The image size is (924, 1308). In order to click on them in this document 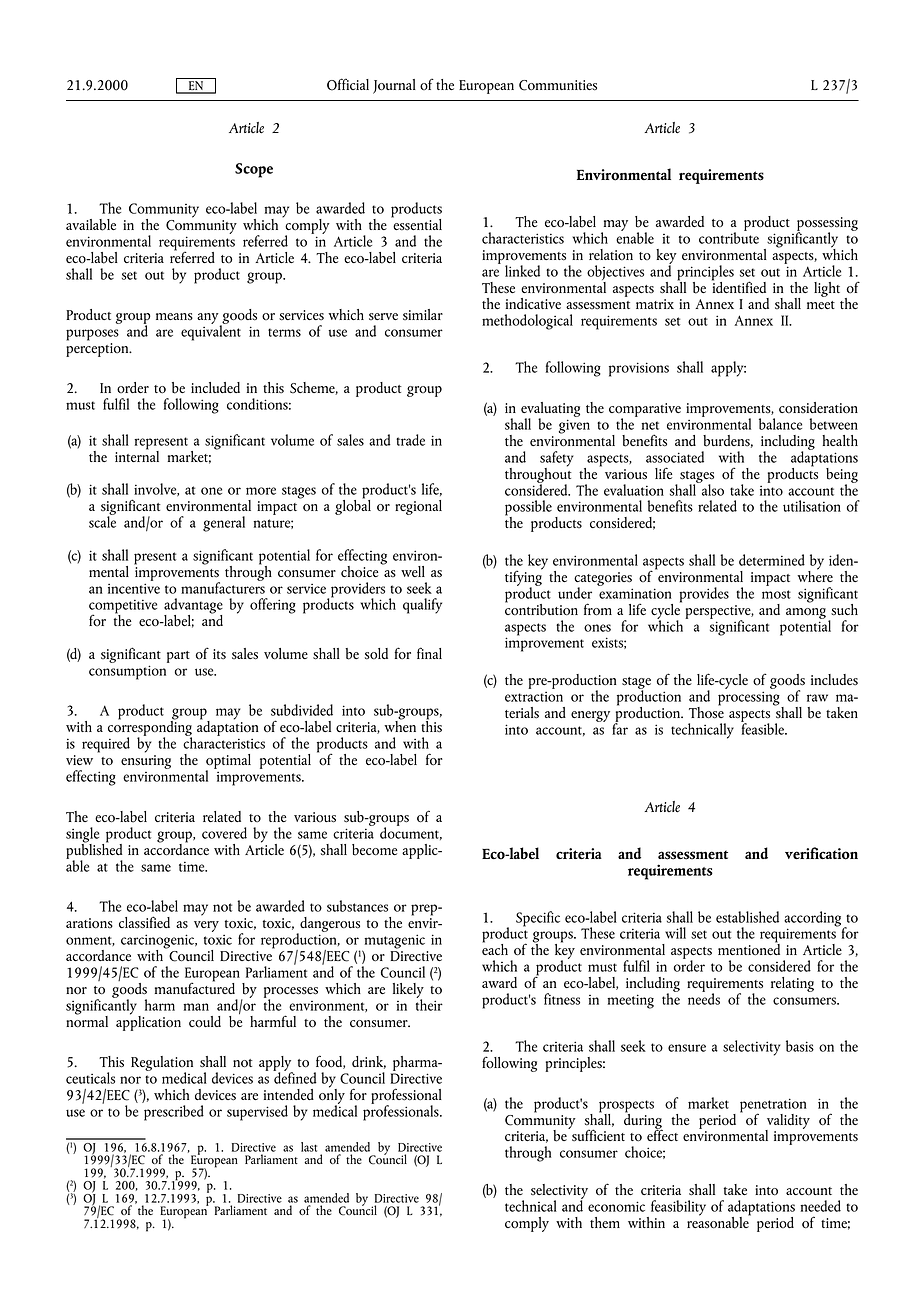, I will do `click(605, 1222)`.
